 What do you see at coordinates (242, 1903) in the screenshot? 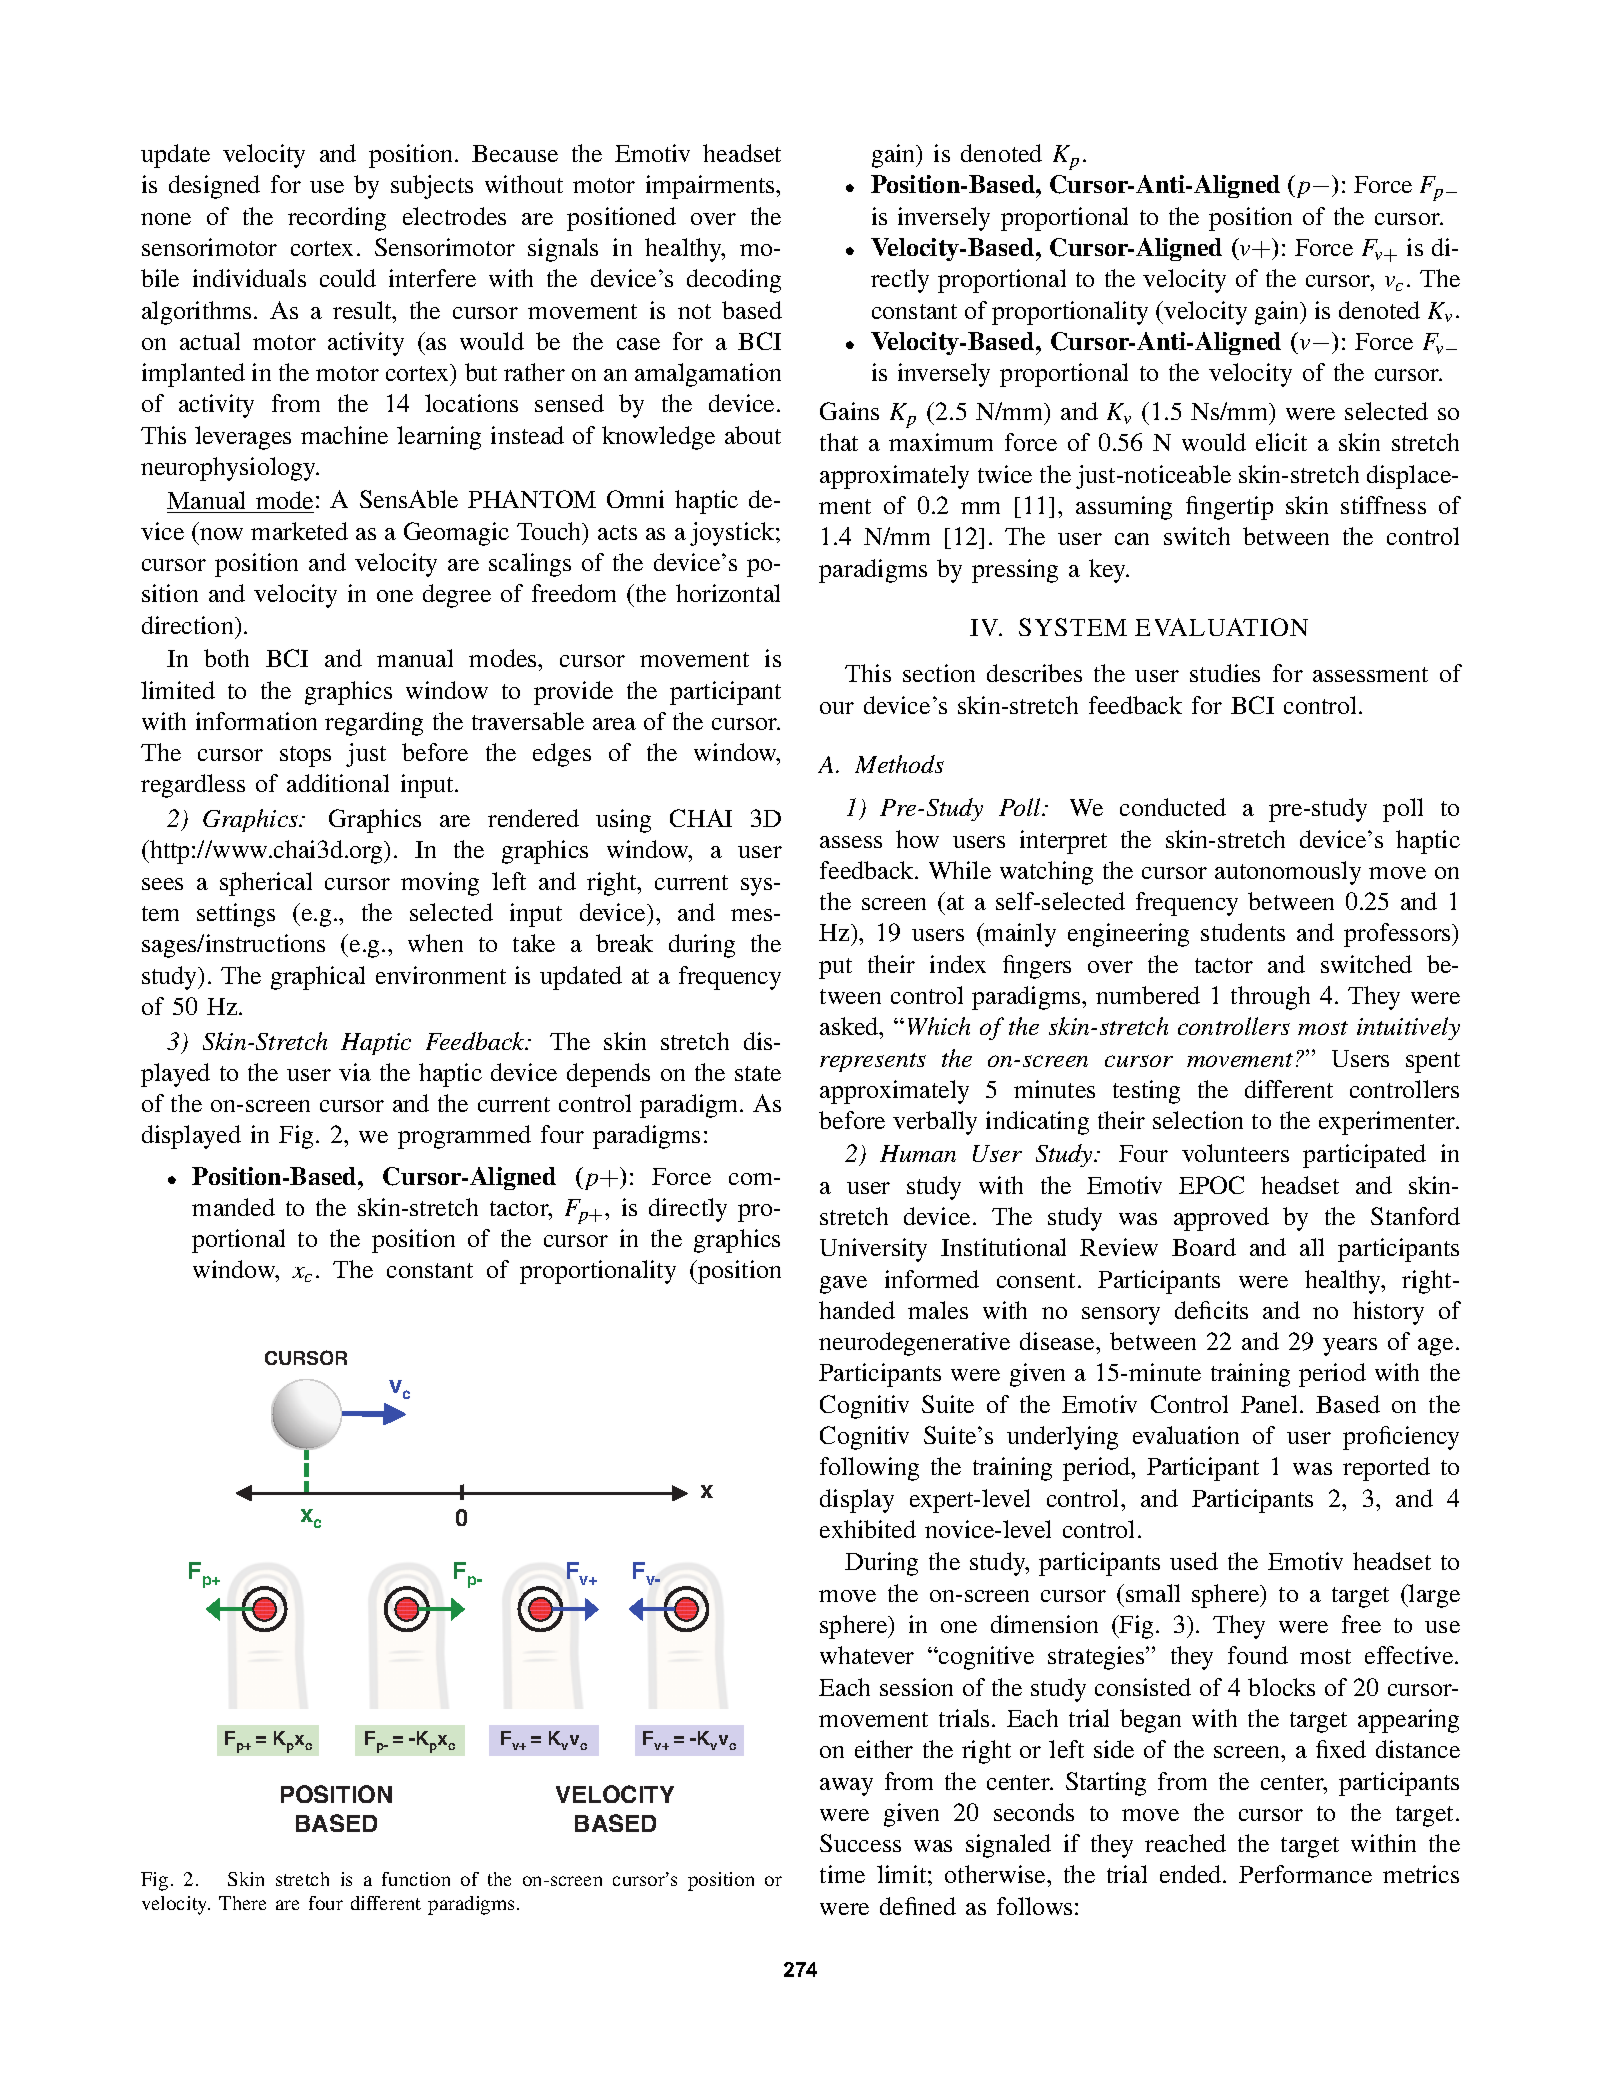
I see `There` at bounding box center [242, 1903].
